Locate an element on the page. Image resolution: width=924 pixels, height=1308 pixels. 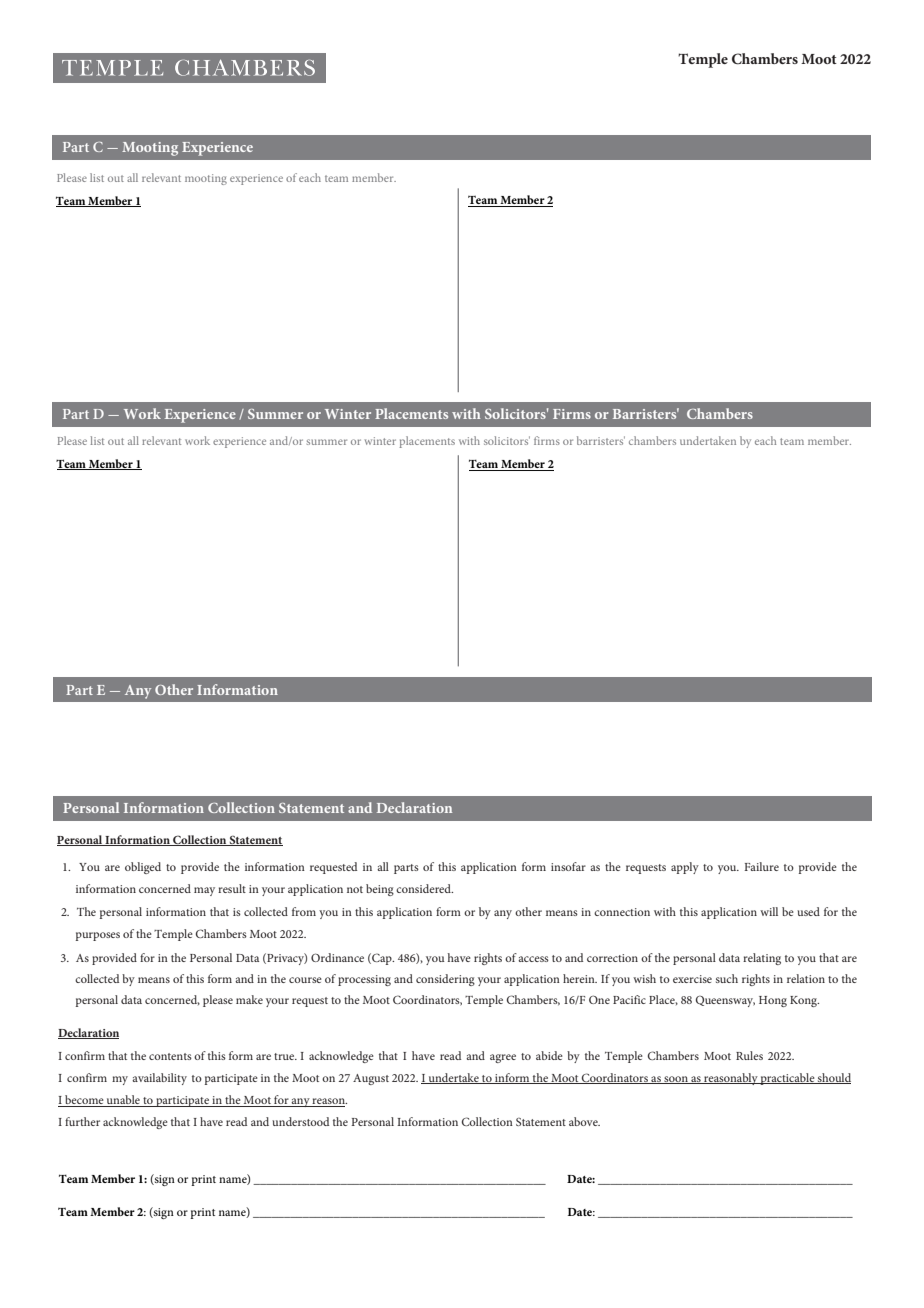
Failure is located at coordinates (761, 866).
